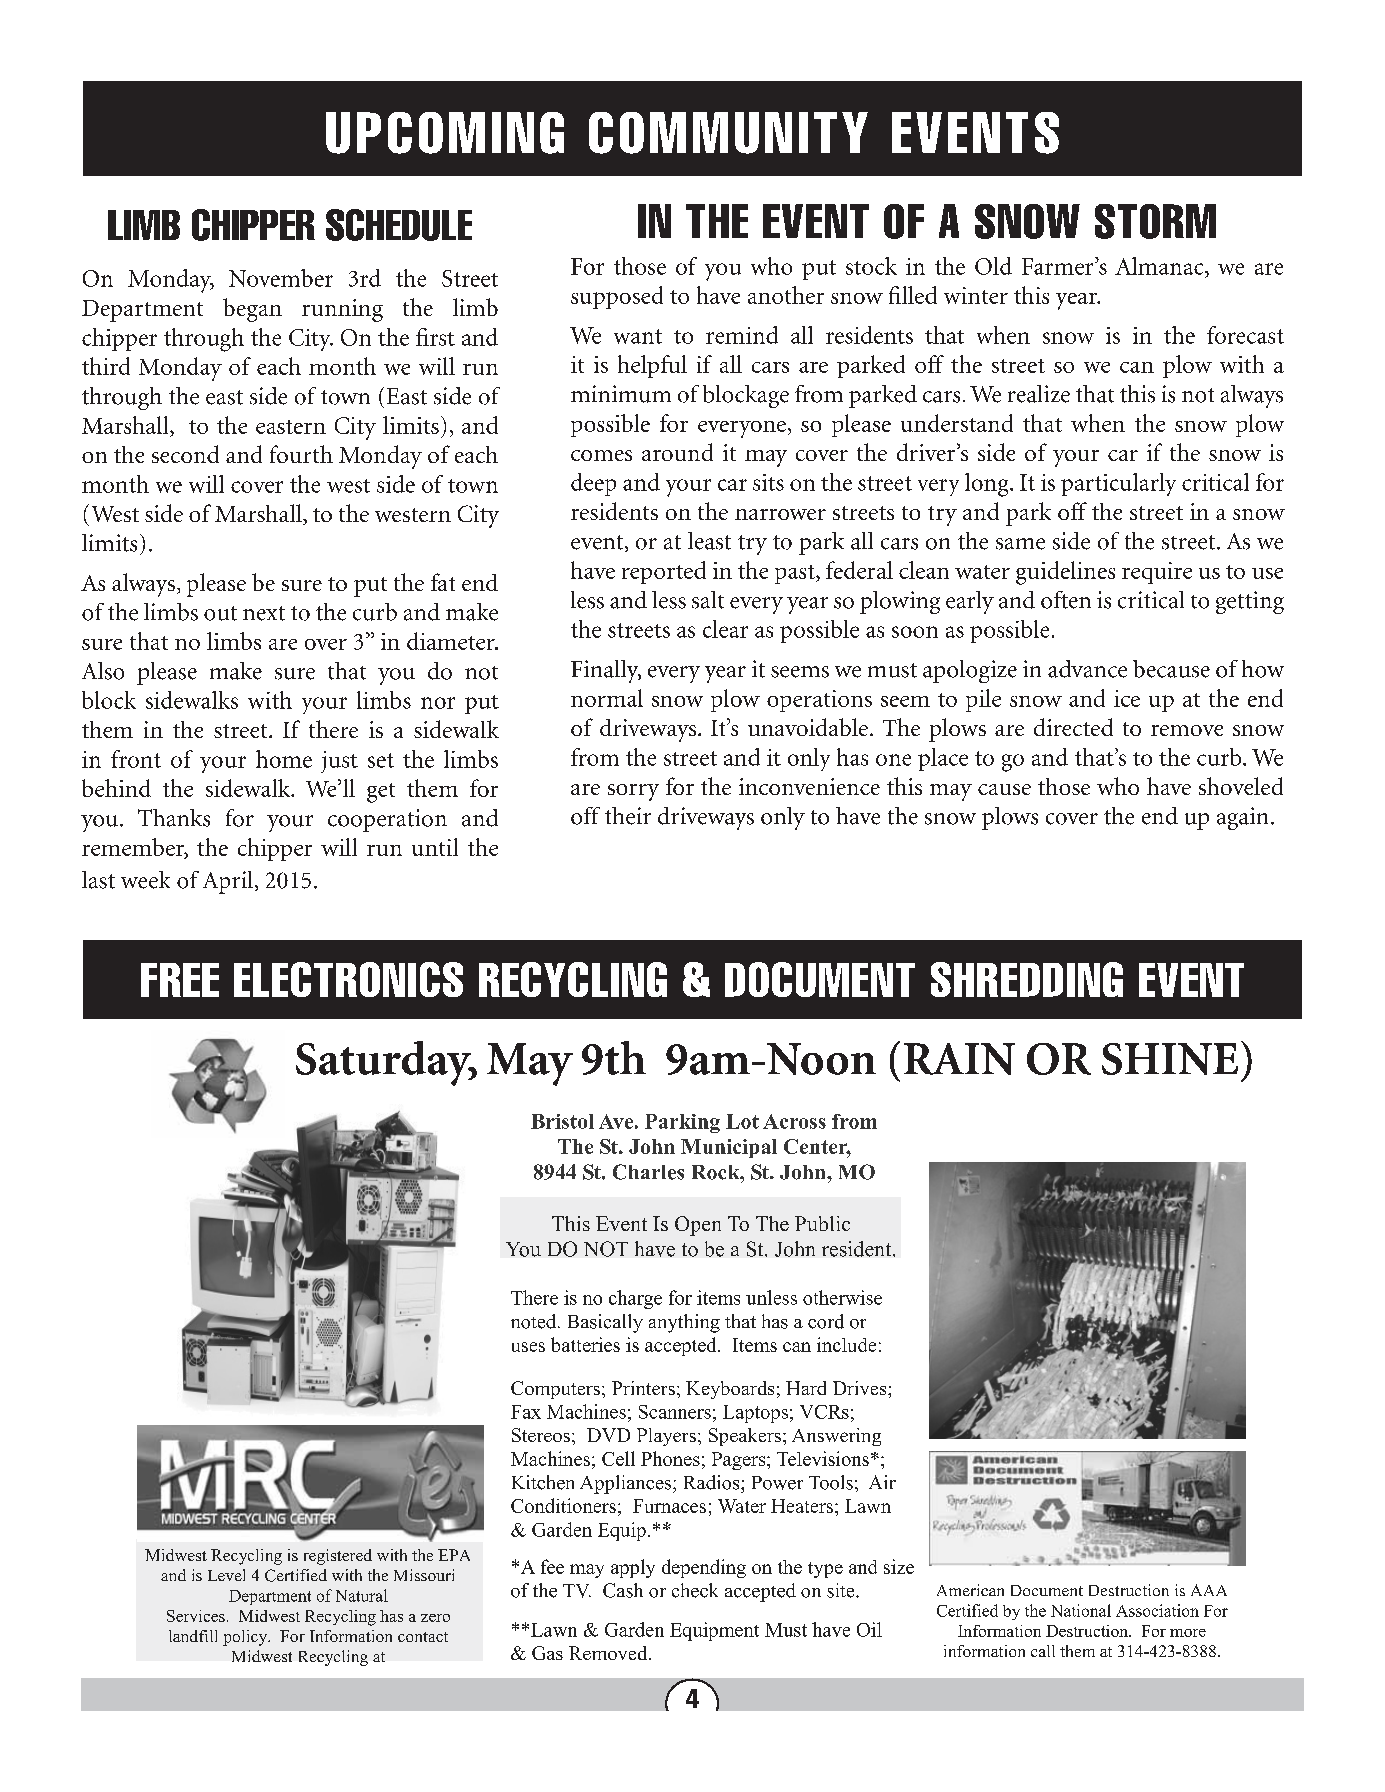 The height and width of the screenshot is (1792, 1385). What do you see at coordinates (842, 1297) in the screenshot?
I see `otherwise` at bounding box center [842, 1297].
